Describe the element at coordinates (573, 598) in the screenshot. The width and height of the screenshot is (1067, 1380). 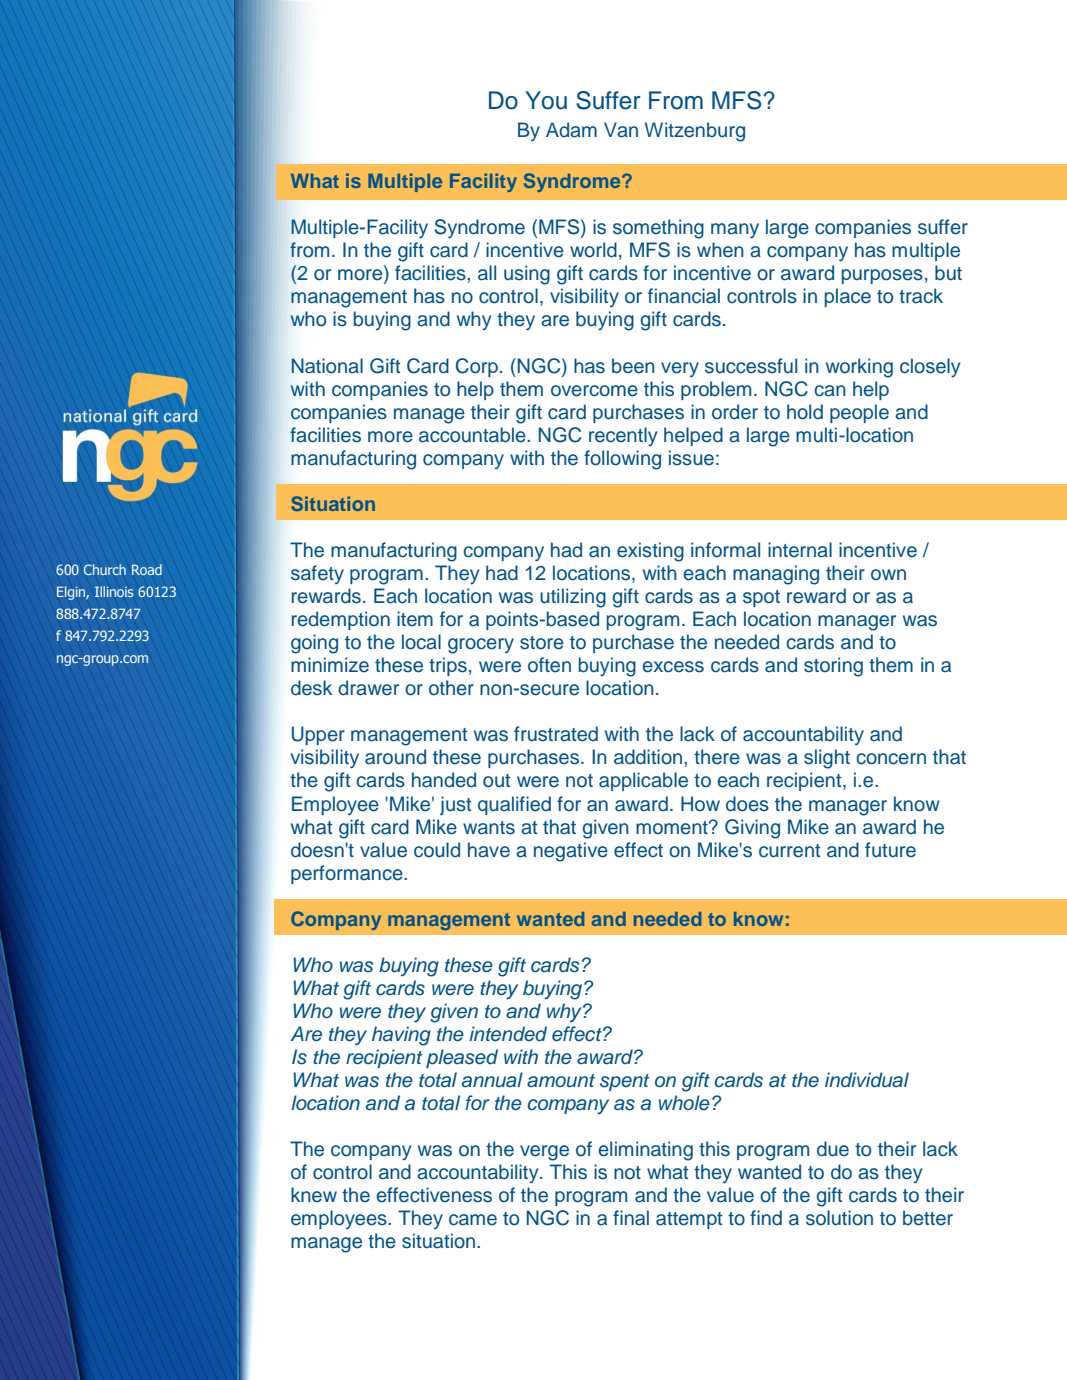
I see `utilizing` at that location.
